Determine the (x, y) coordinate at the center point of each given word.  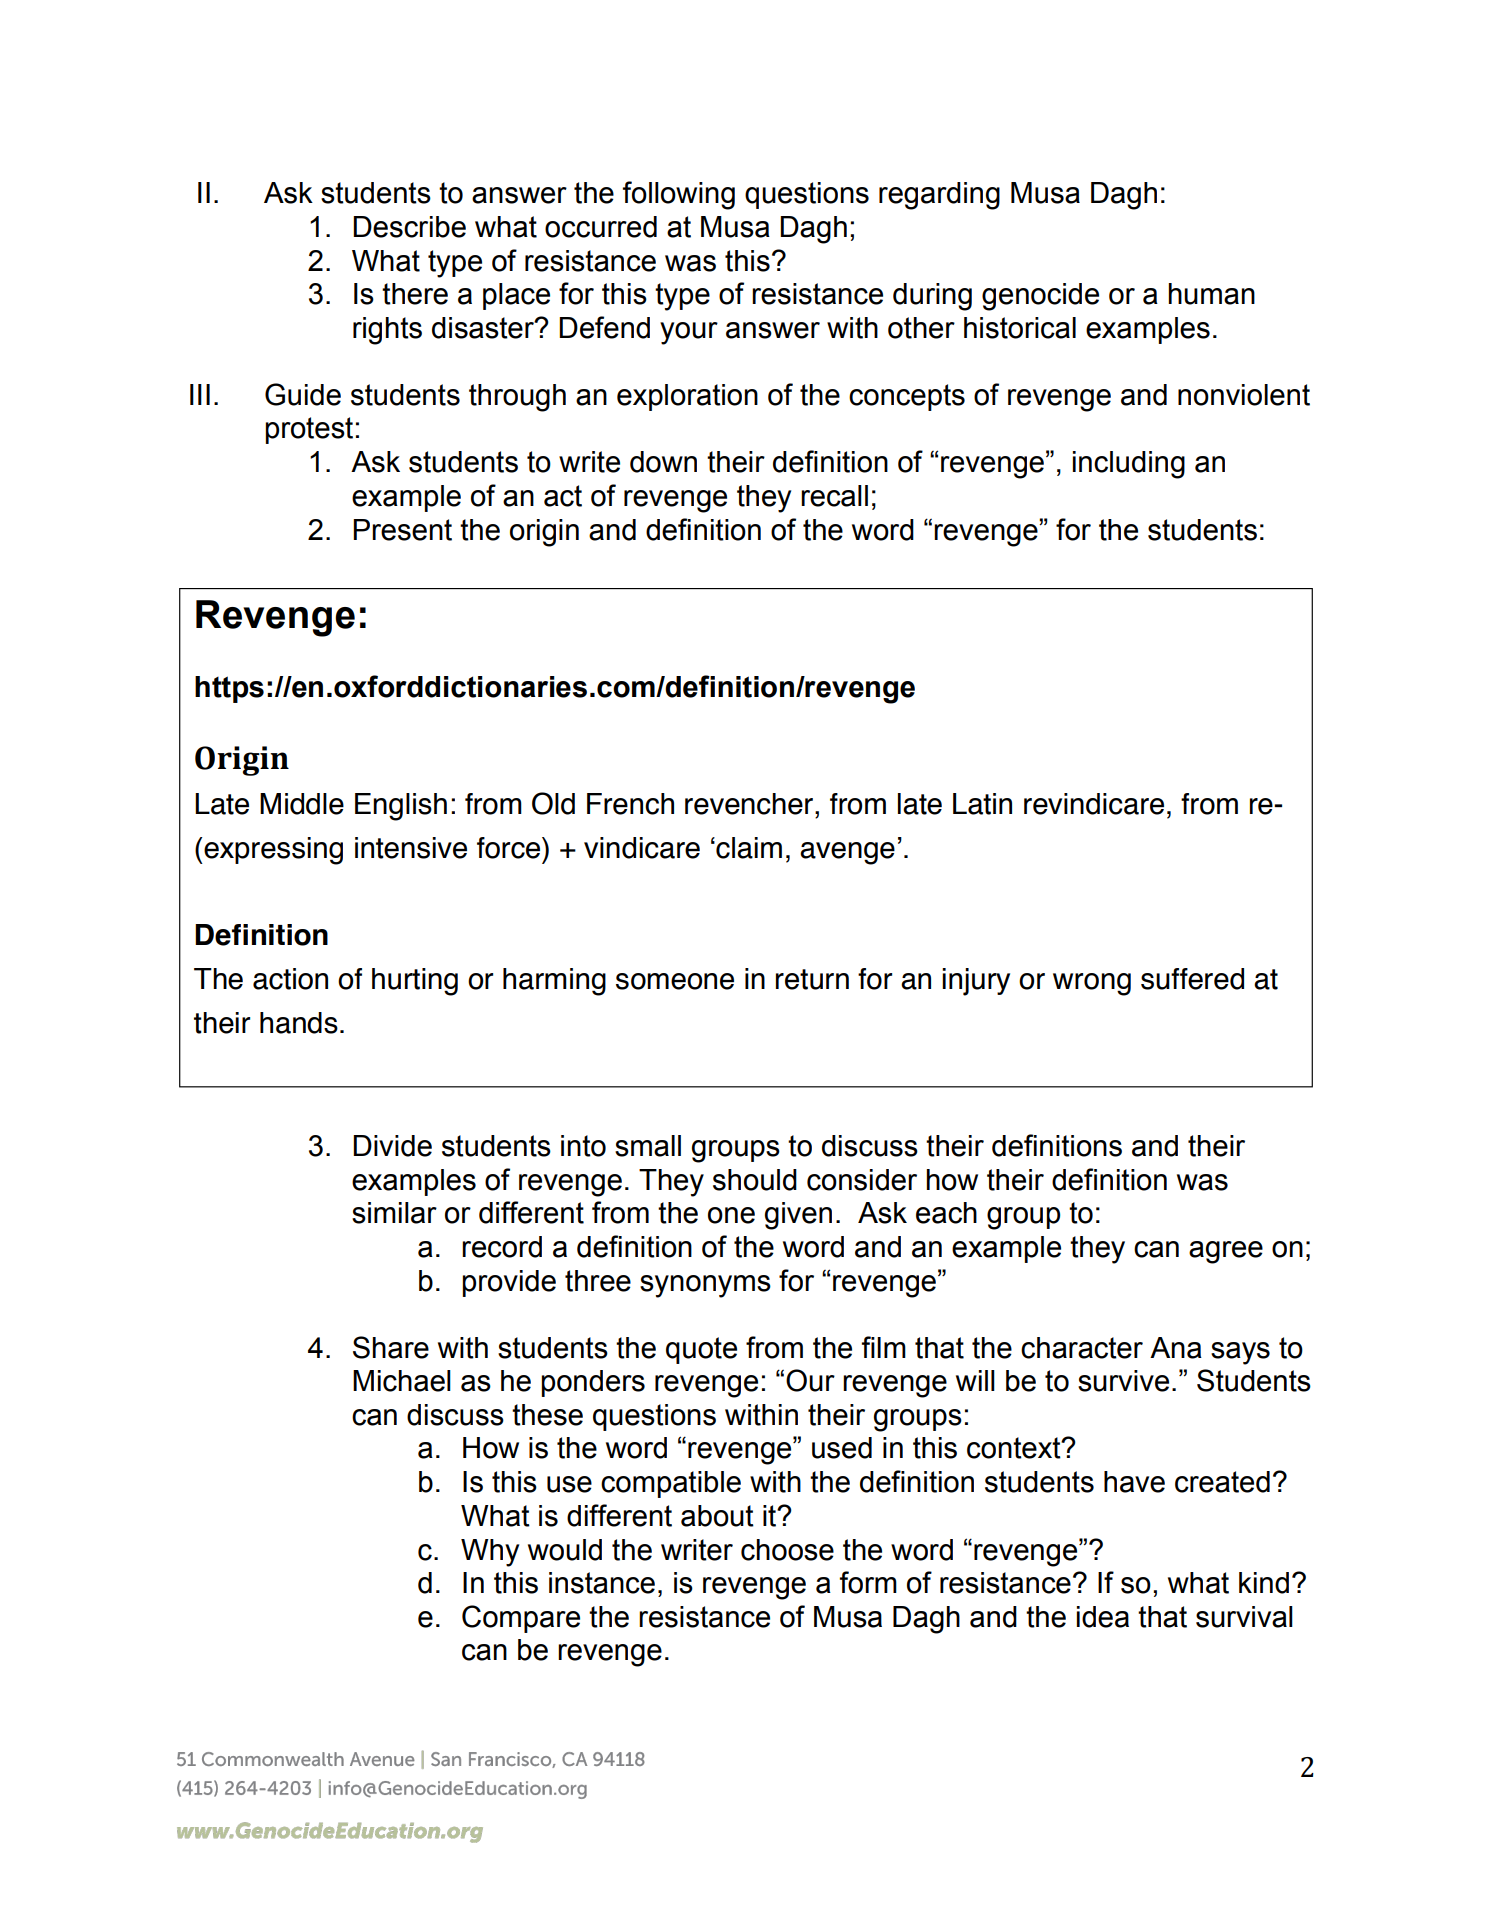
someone (675, 981)
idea (1103, 1617)
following (679, 195)
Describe (409, 227)
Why (490, 1553)
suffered (1192, 979)
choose (787, 1550)
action (290, 979)
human (1211, 294)
